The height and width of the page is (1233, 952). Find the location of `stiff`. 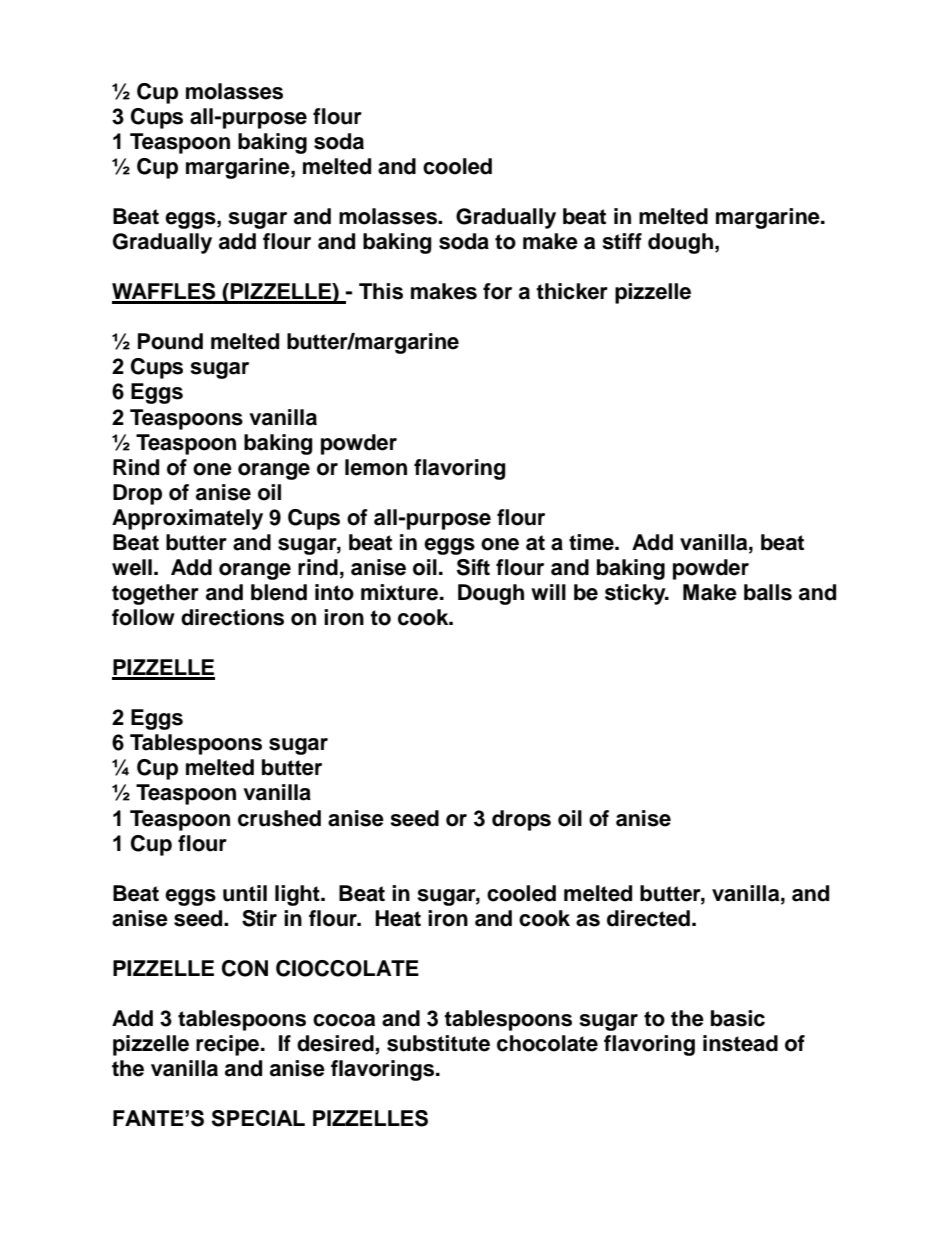

stiff is located at coordinates (622, 241).
